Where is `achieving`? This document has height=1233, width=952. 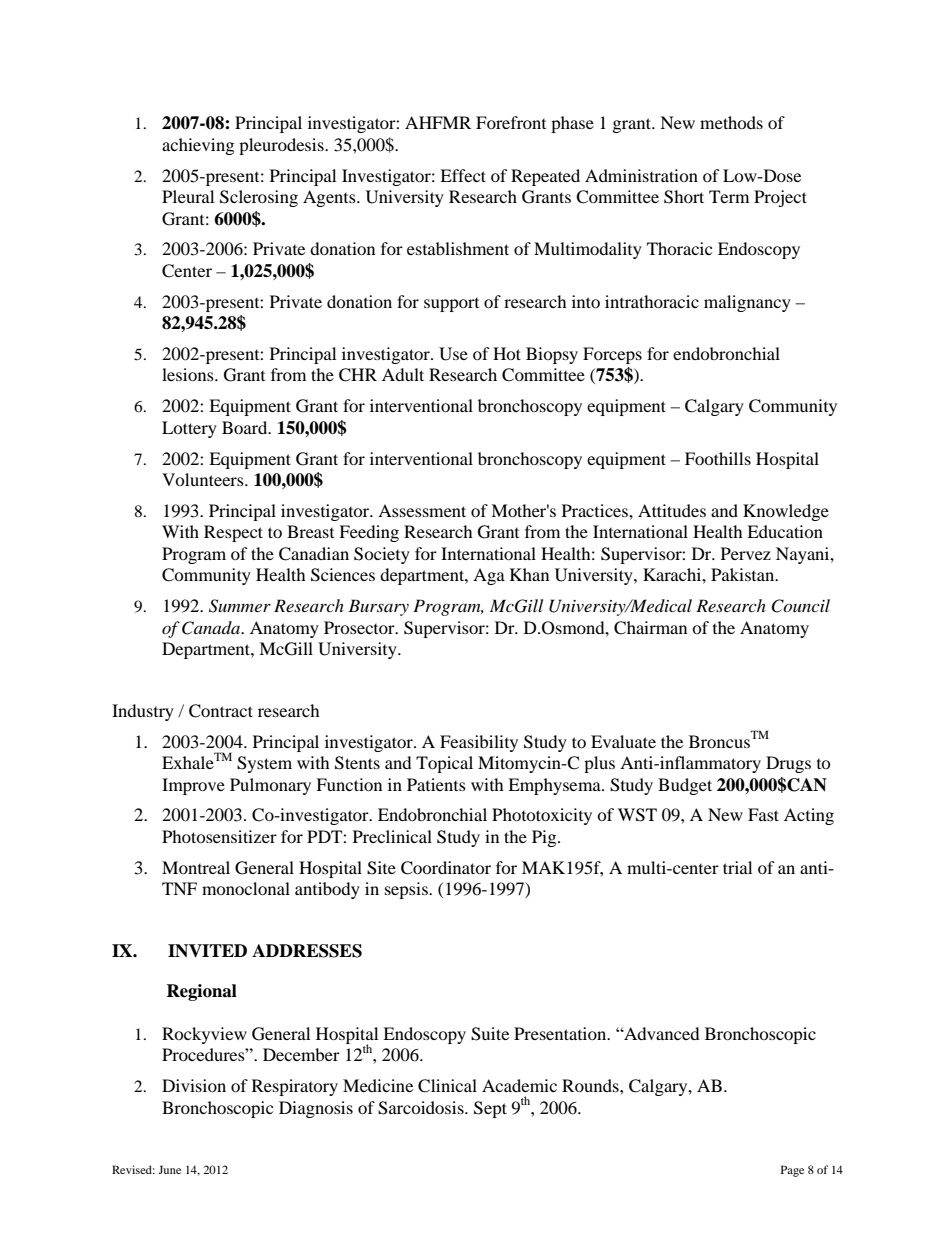 achieving is located at coordinates (198, 146).
